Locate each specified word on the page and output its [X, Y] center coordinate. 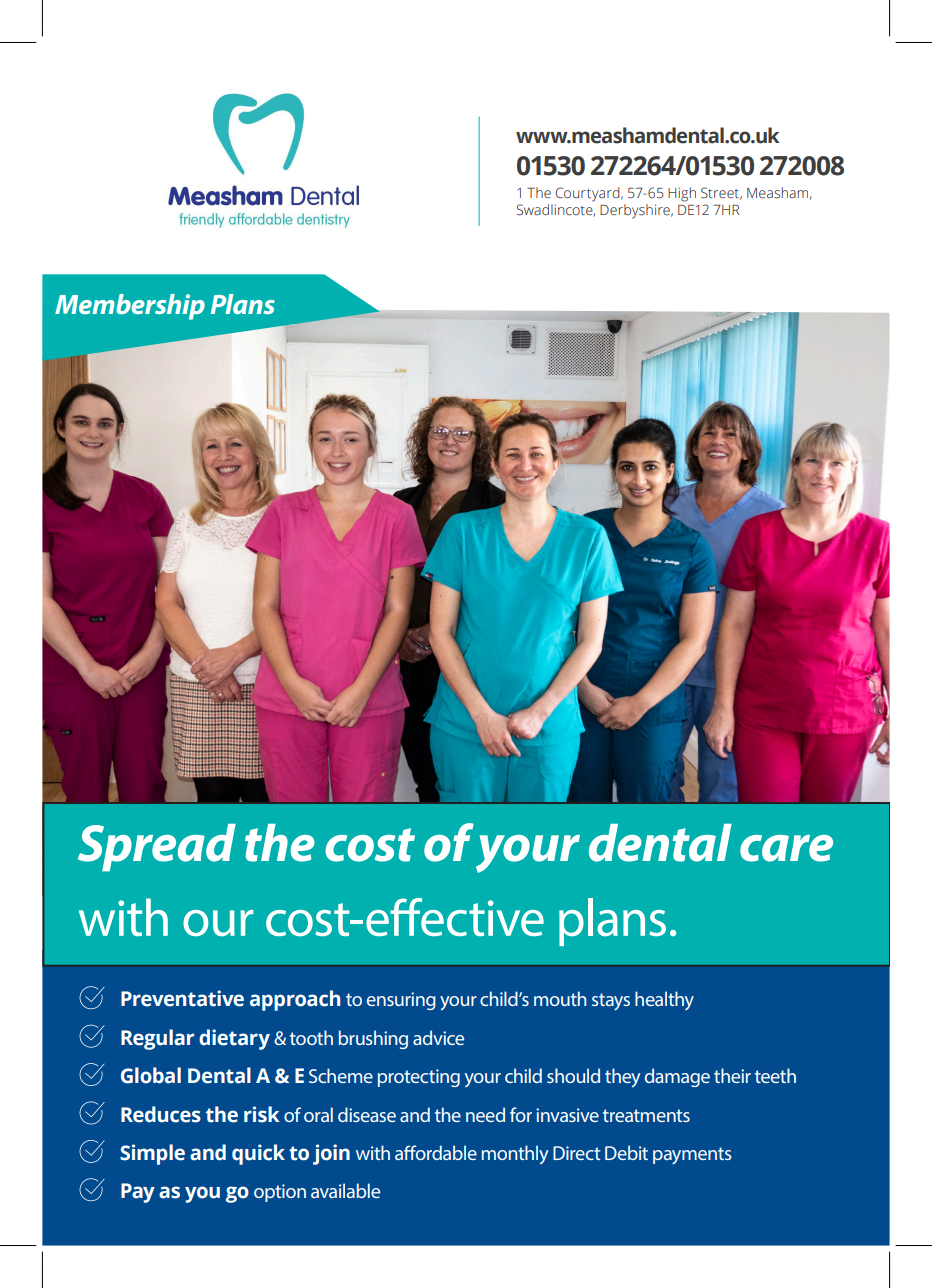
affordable [436, 1152]
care [786, 848]
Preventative [182, 998]
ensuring [401, 1001]
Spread [157, 848]
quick [258, 1154]
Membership [130, 307]
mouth [560, 998]
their [732, 1075]
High [682, 194]
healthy [664, 1000]
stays [611, 1002]
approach [295, 1000]
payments [692, 1156]
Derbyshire [636, 211]
